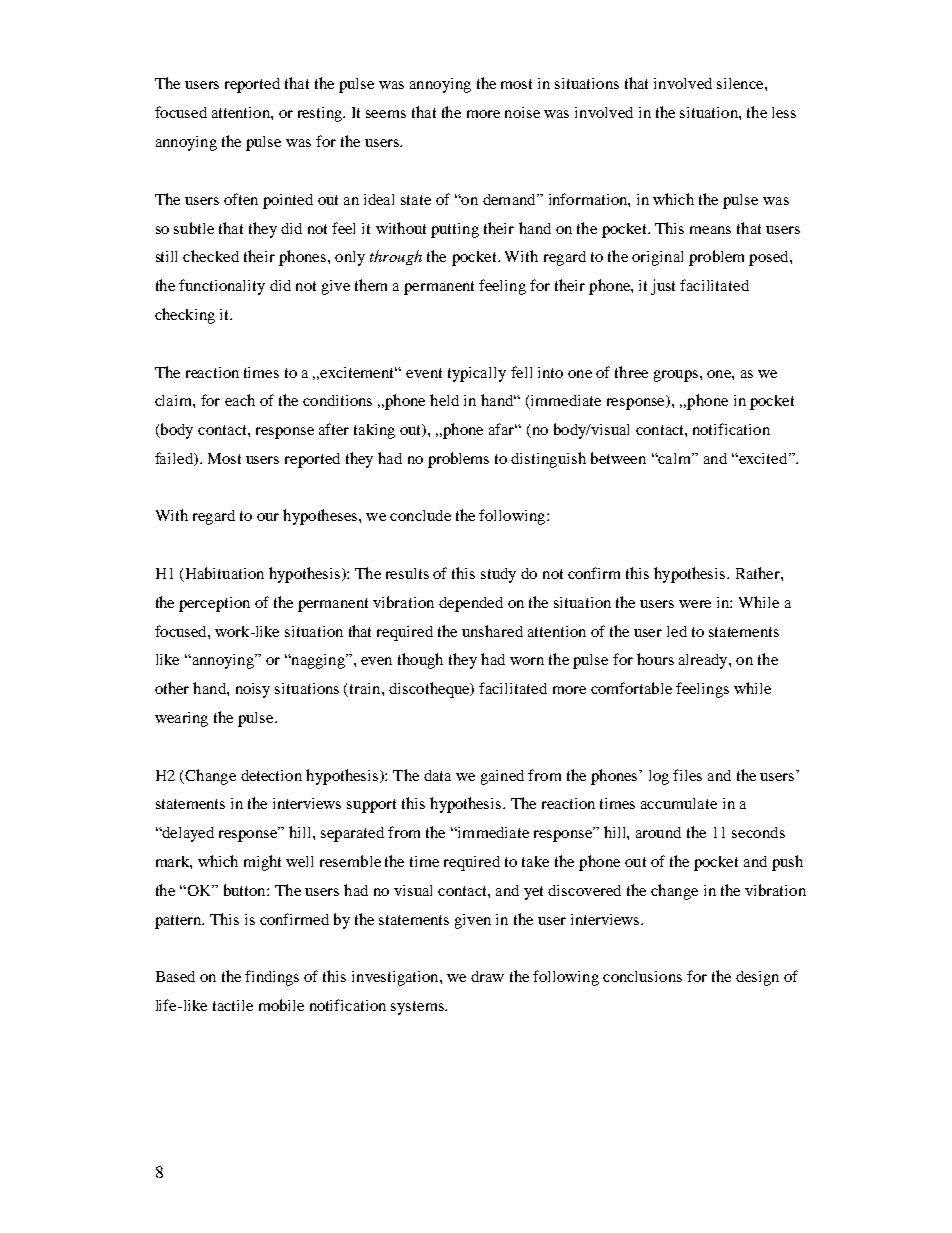 Image resolution: width=952 pixels, height=1233 pixels. I want to click on noise, so click(522, 112).
